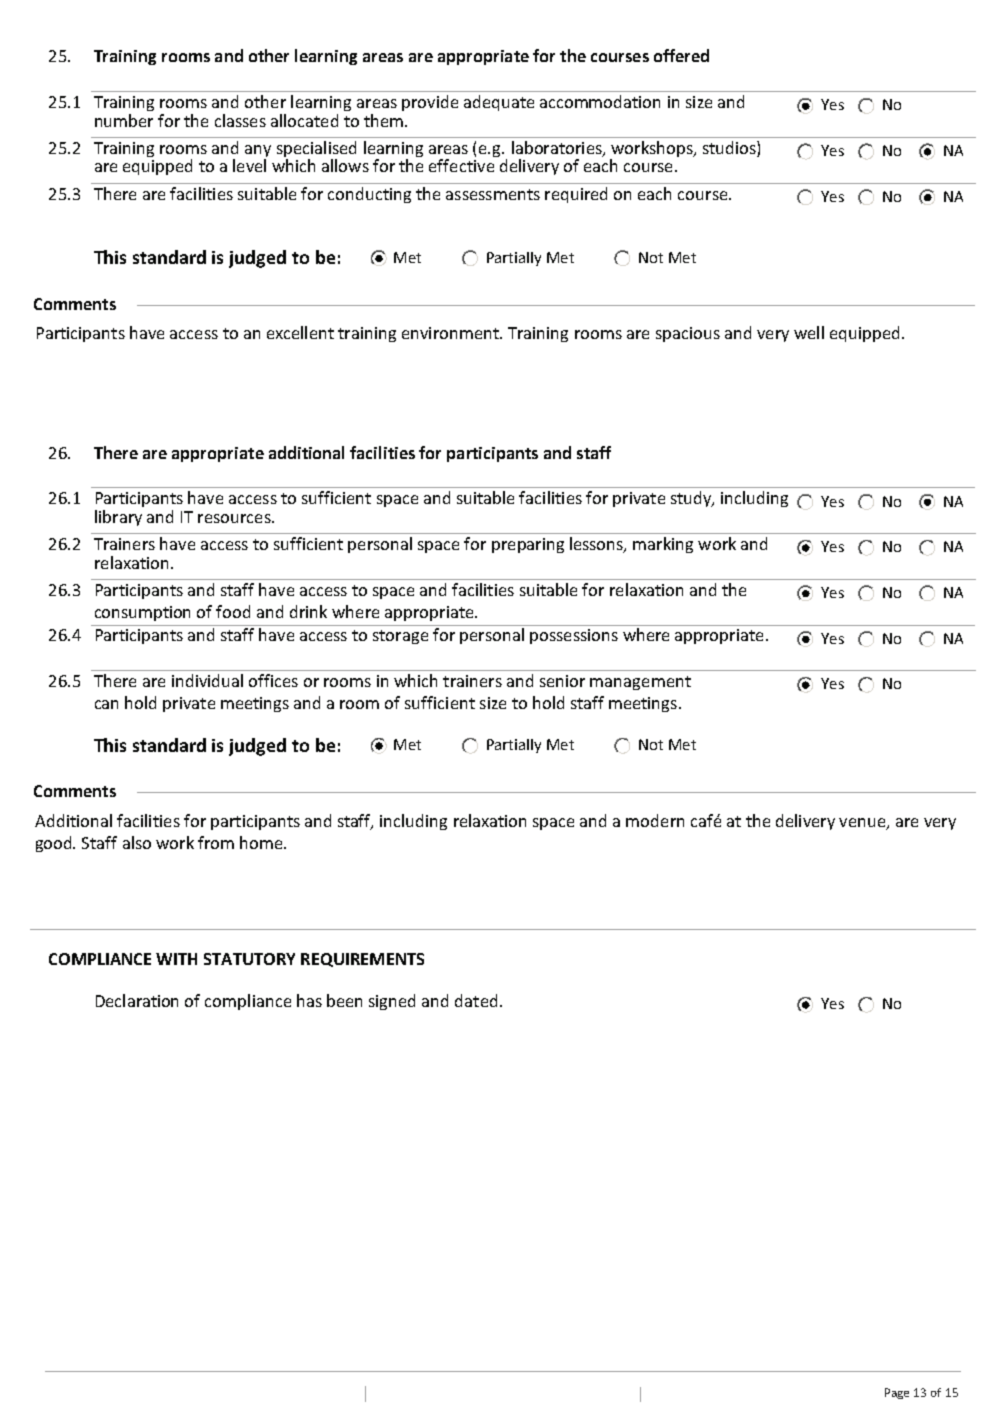  Describe the element at coordinates (499, 103) in the document. I see `adequate` at that location.
